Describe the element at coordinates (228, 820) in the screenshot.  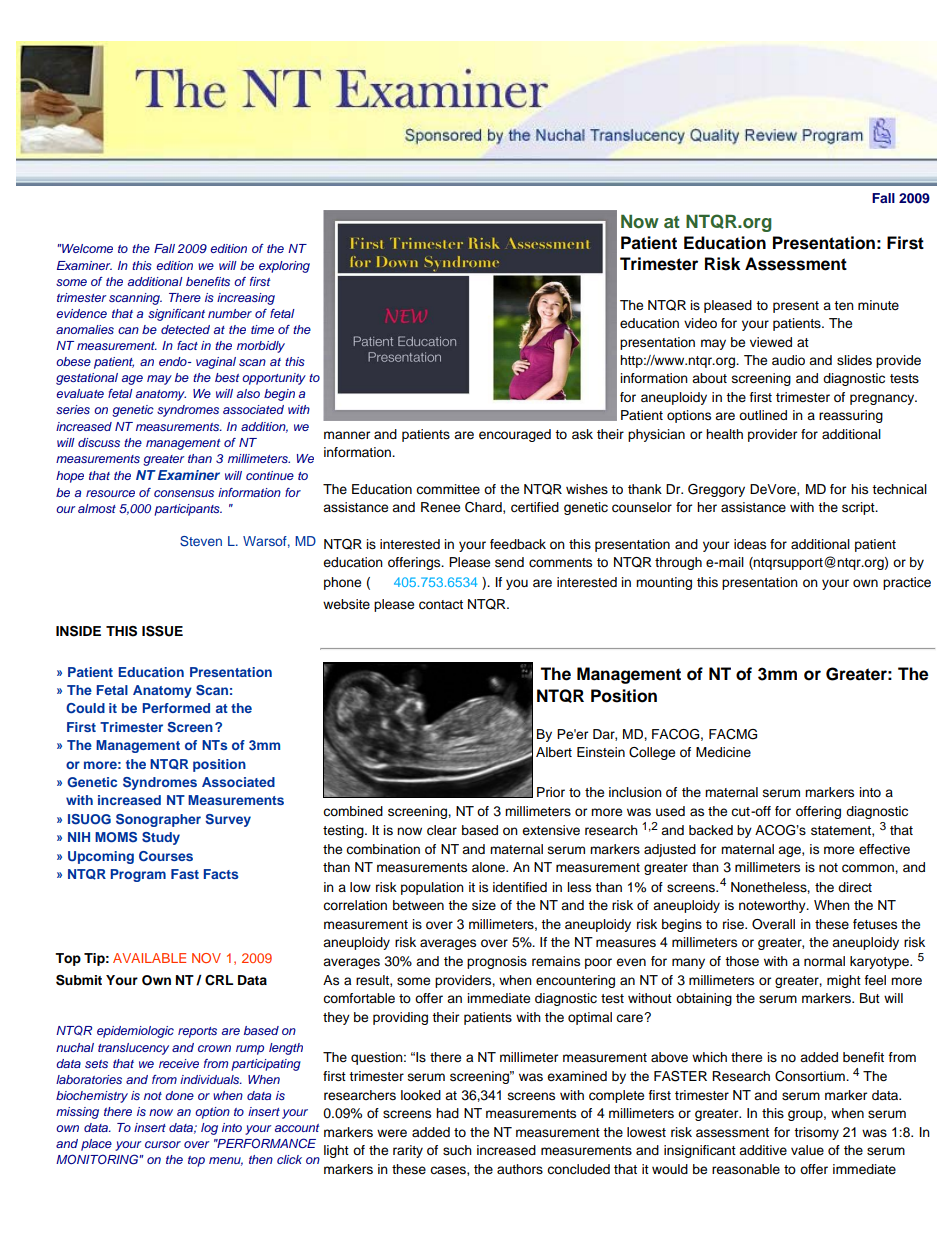
I see `Survey` at that location.
